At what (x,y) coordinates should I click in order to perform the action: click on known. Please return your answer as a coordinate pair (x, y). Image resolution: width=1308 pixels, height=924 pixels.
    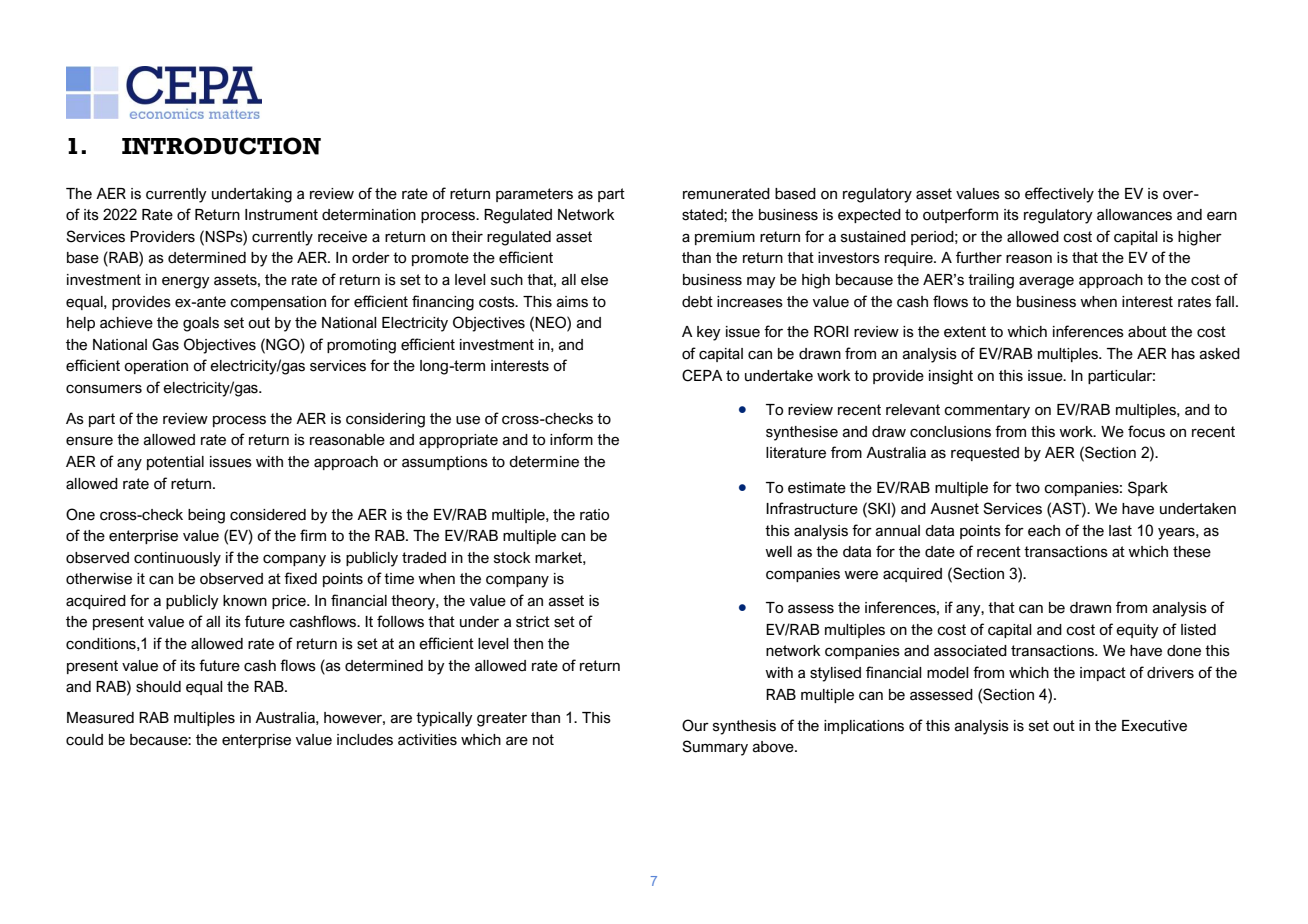
    Looking at the image, I should click on (245, 601).
